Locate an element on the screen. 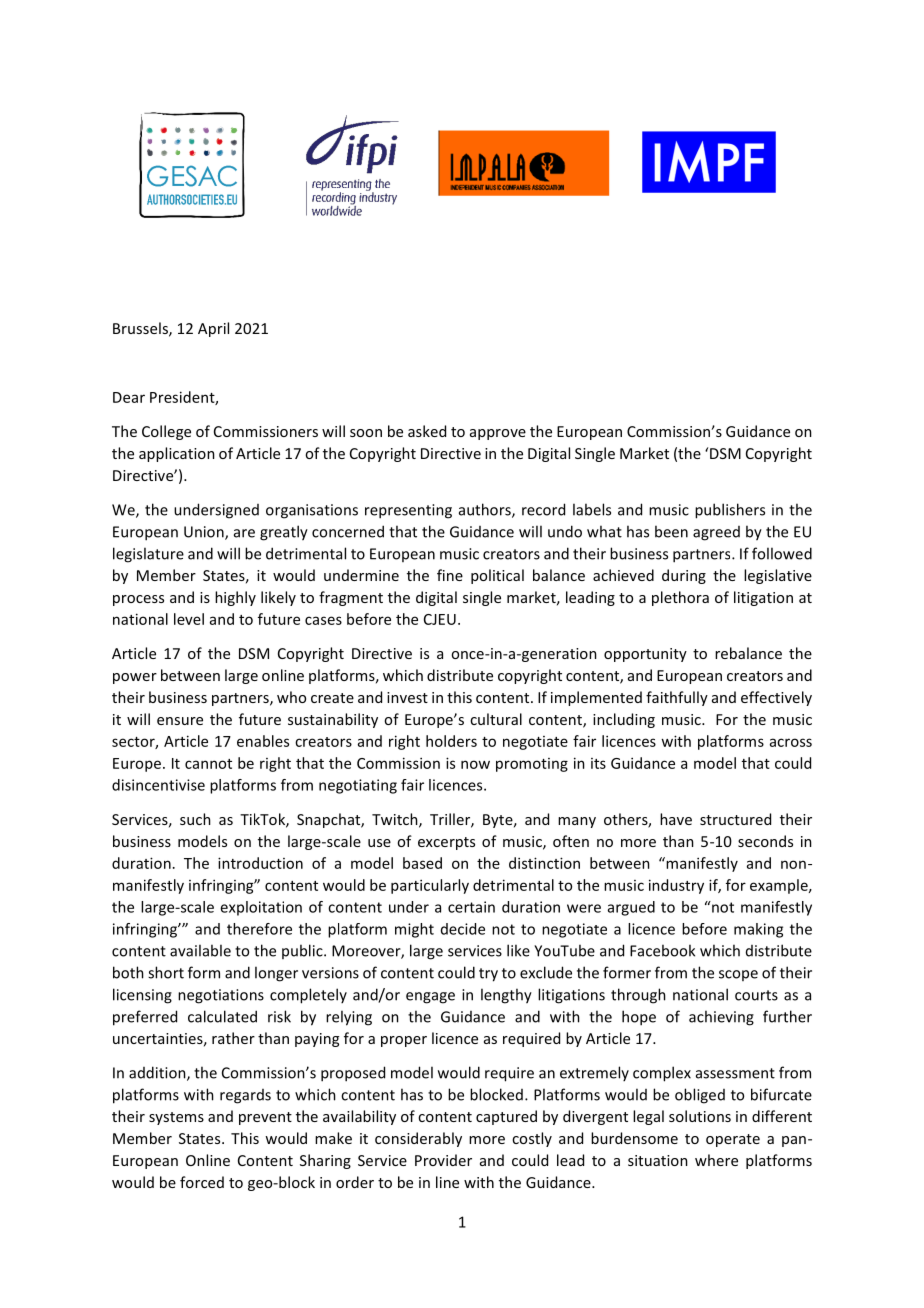 The width and height of the screenshot is (924, 1308). forced is located at coordinates (202, 1182).
